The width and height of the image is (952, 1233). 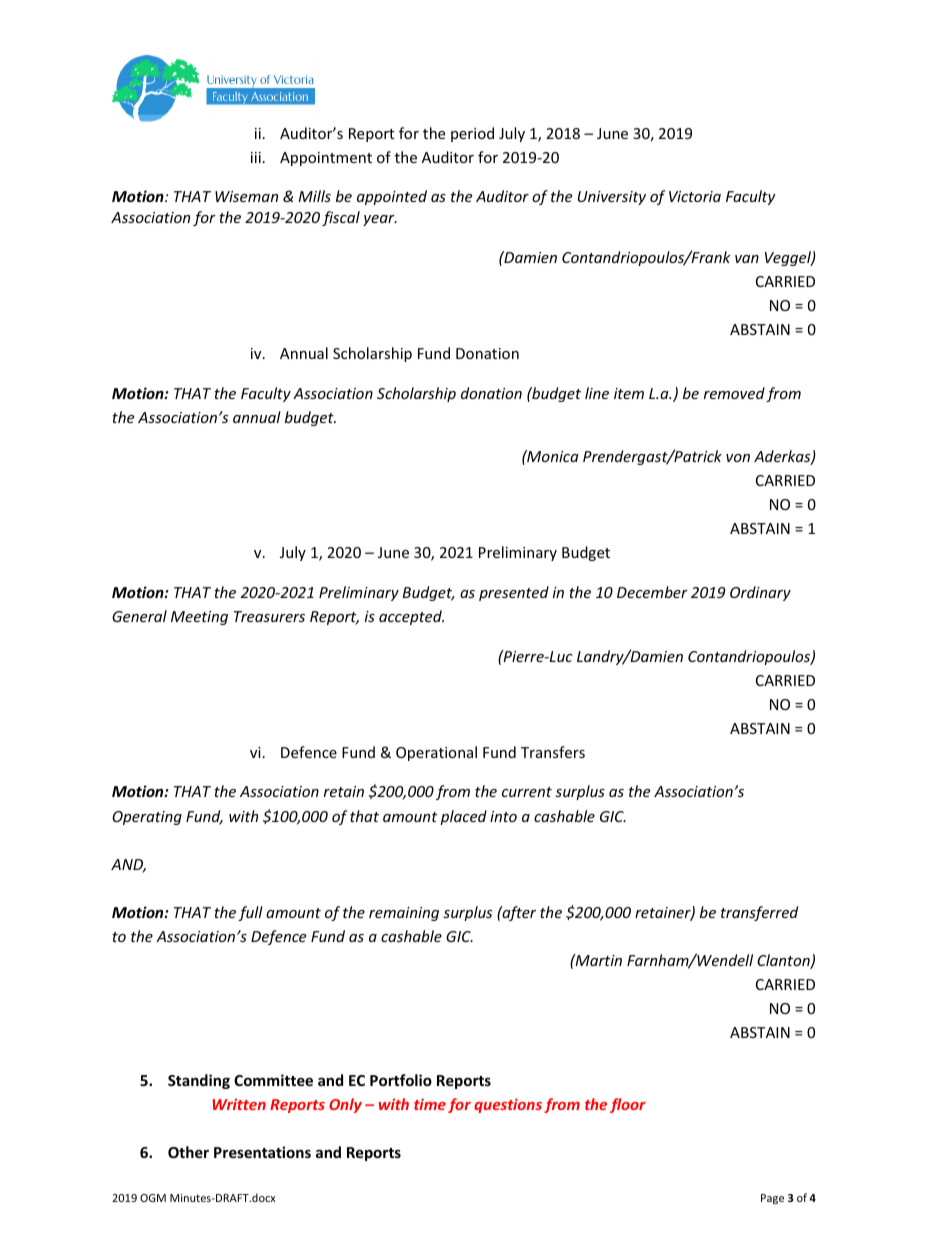 I want to click on full, so click(x=250, y=913).
